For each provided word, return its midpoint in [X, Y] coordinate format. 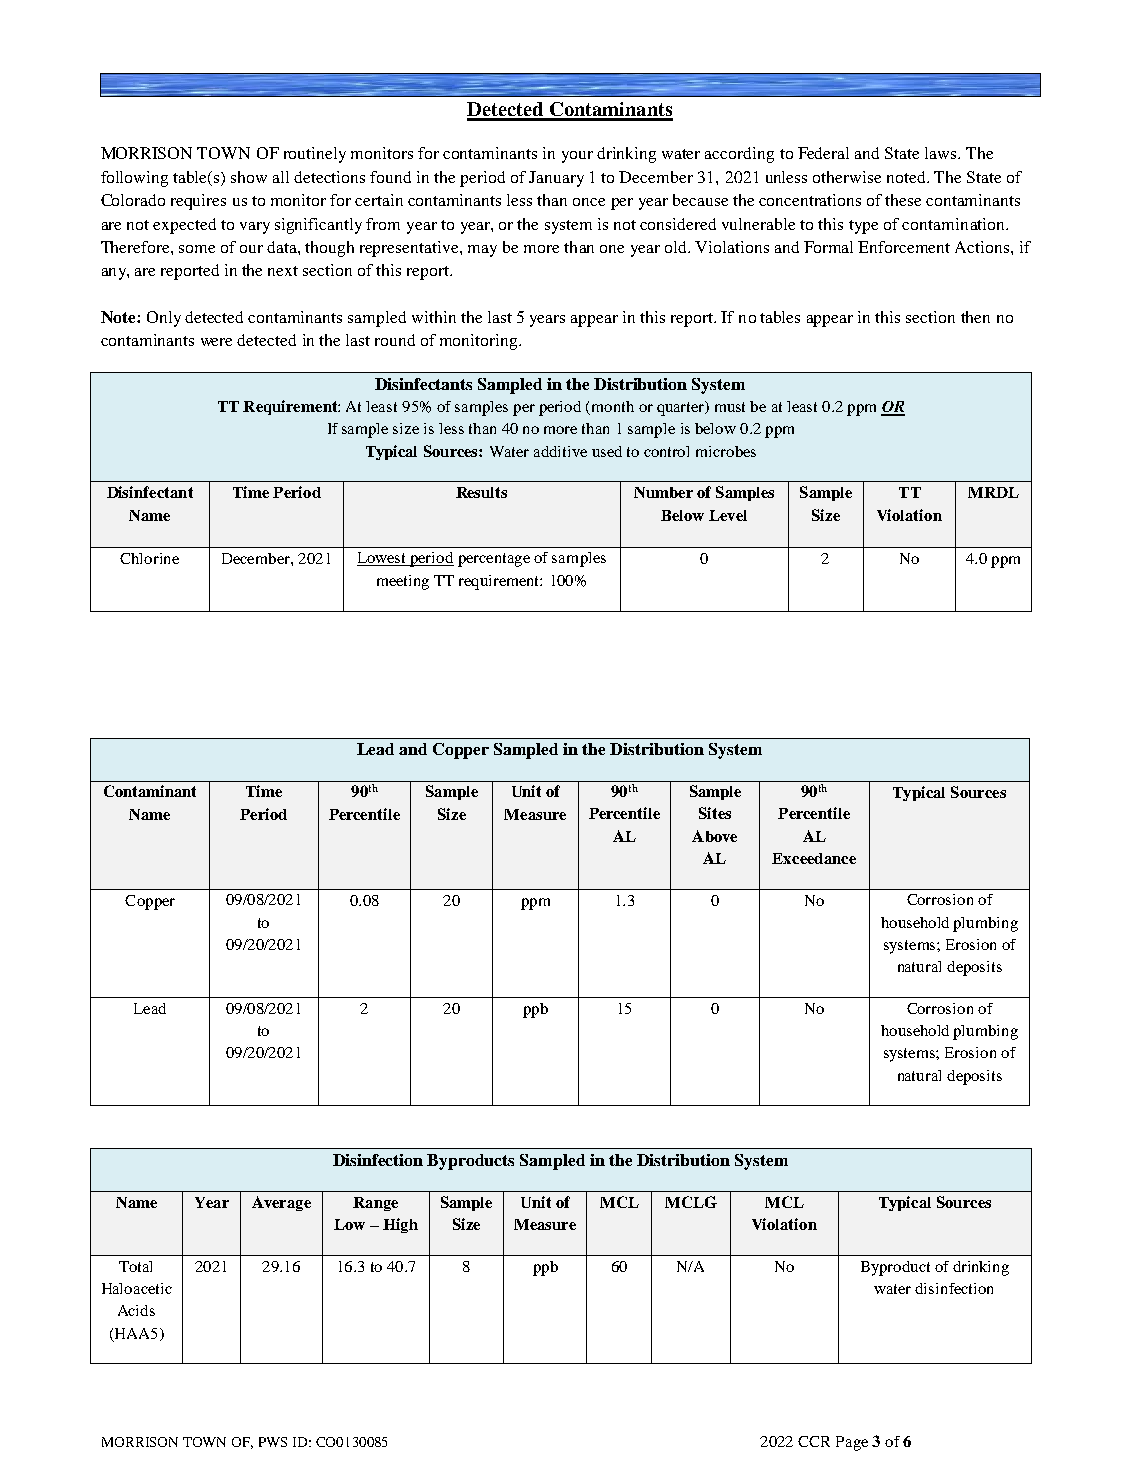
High [400, 1225]
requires [198, 202]
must [730, 407]
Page [852, 1443]
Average [281, 1203]
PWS [273, 1442]
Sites [715, 813]
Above [714, 836]
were [216, 342]
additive [560, 451]
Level [728, 515]
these [903, 200]
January [556, 179]
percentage [494, 560]
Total [135, 1266]
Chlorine [149, 558]
